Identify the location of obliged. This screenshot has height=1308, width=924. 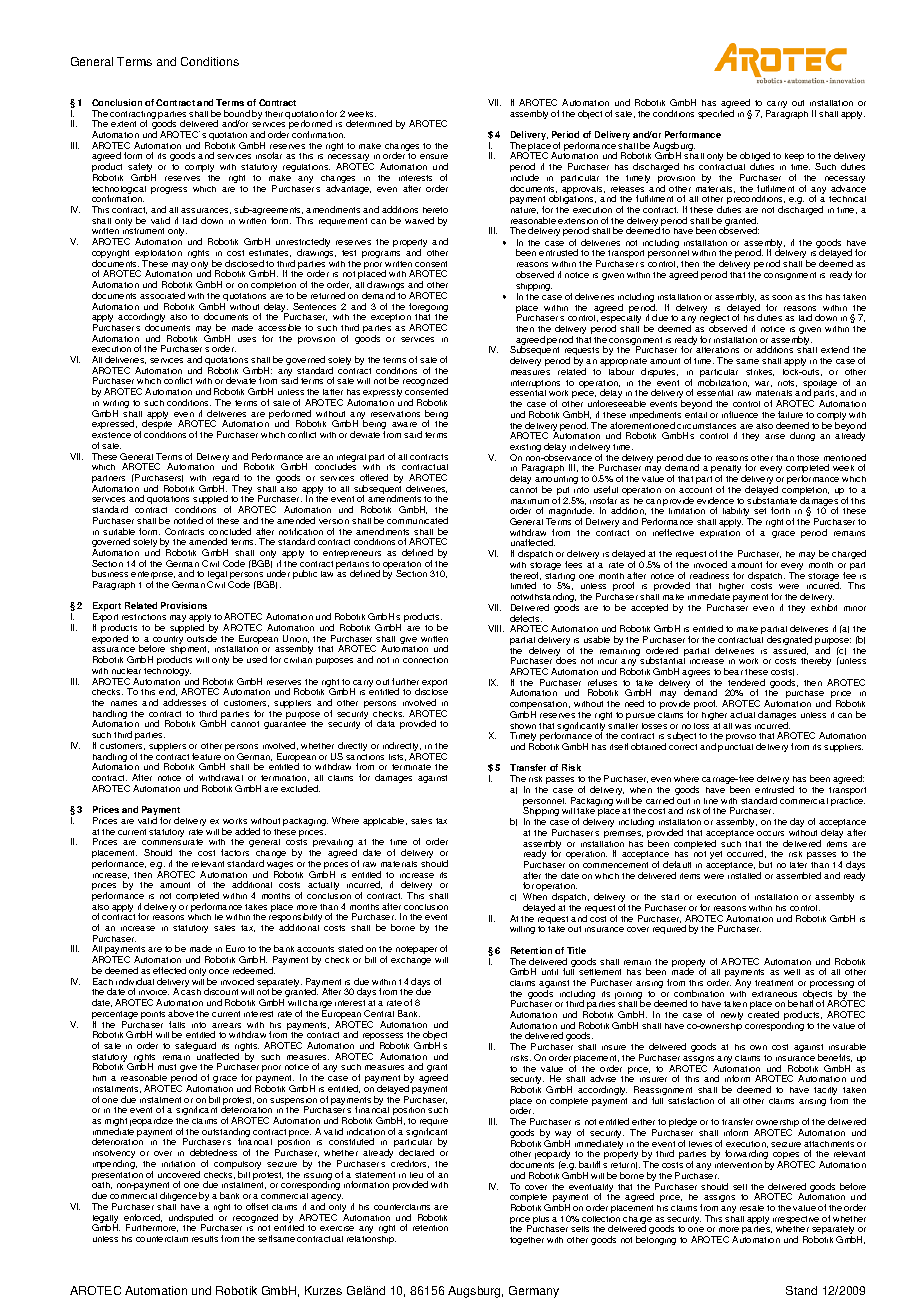
(755, 158).
